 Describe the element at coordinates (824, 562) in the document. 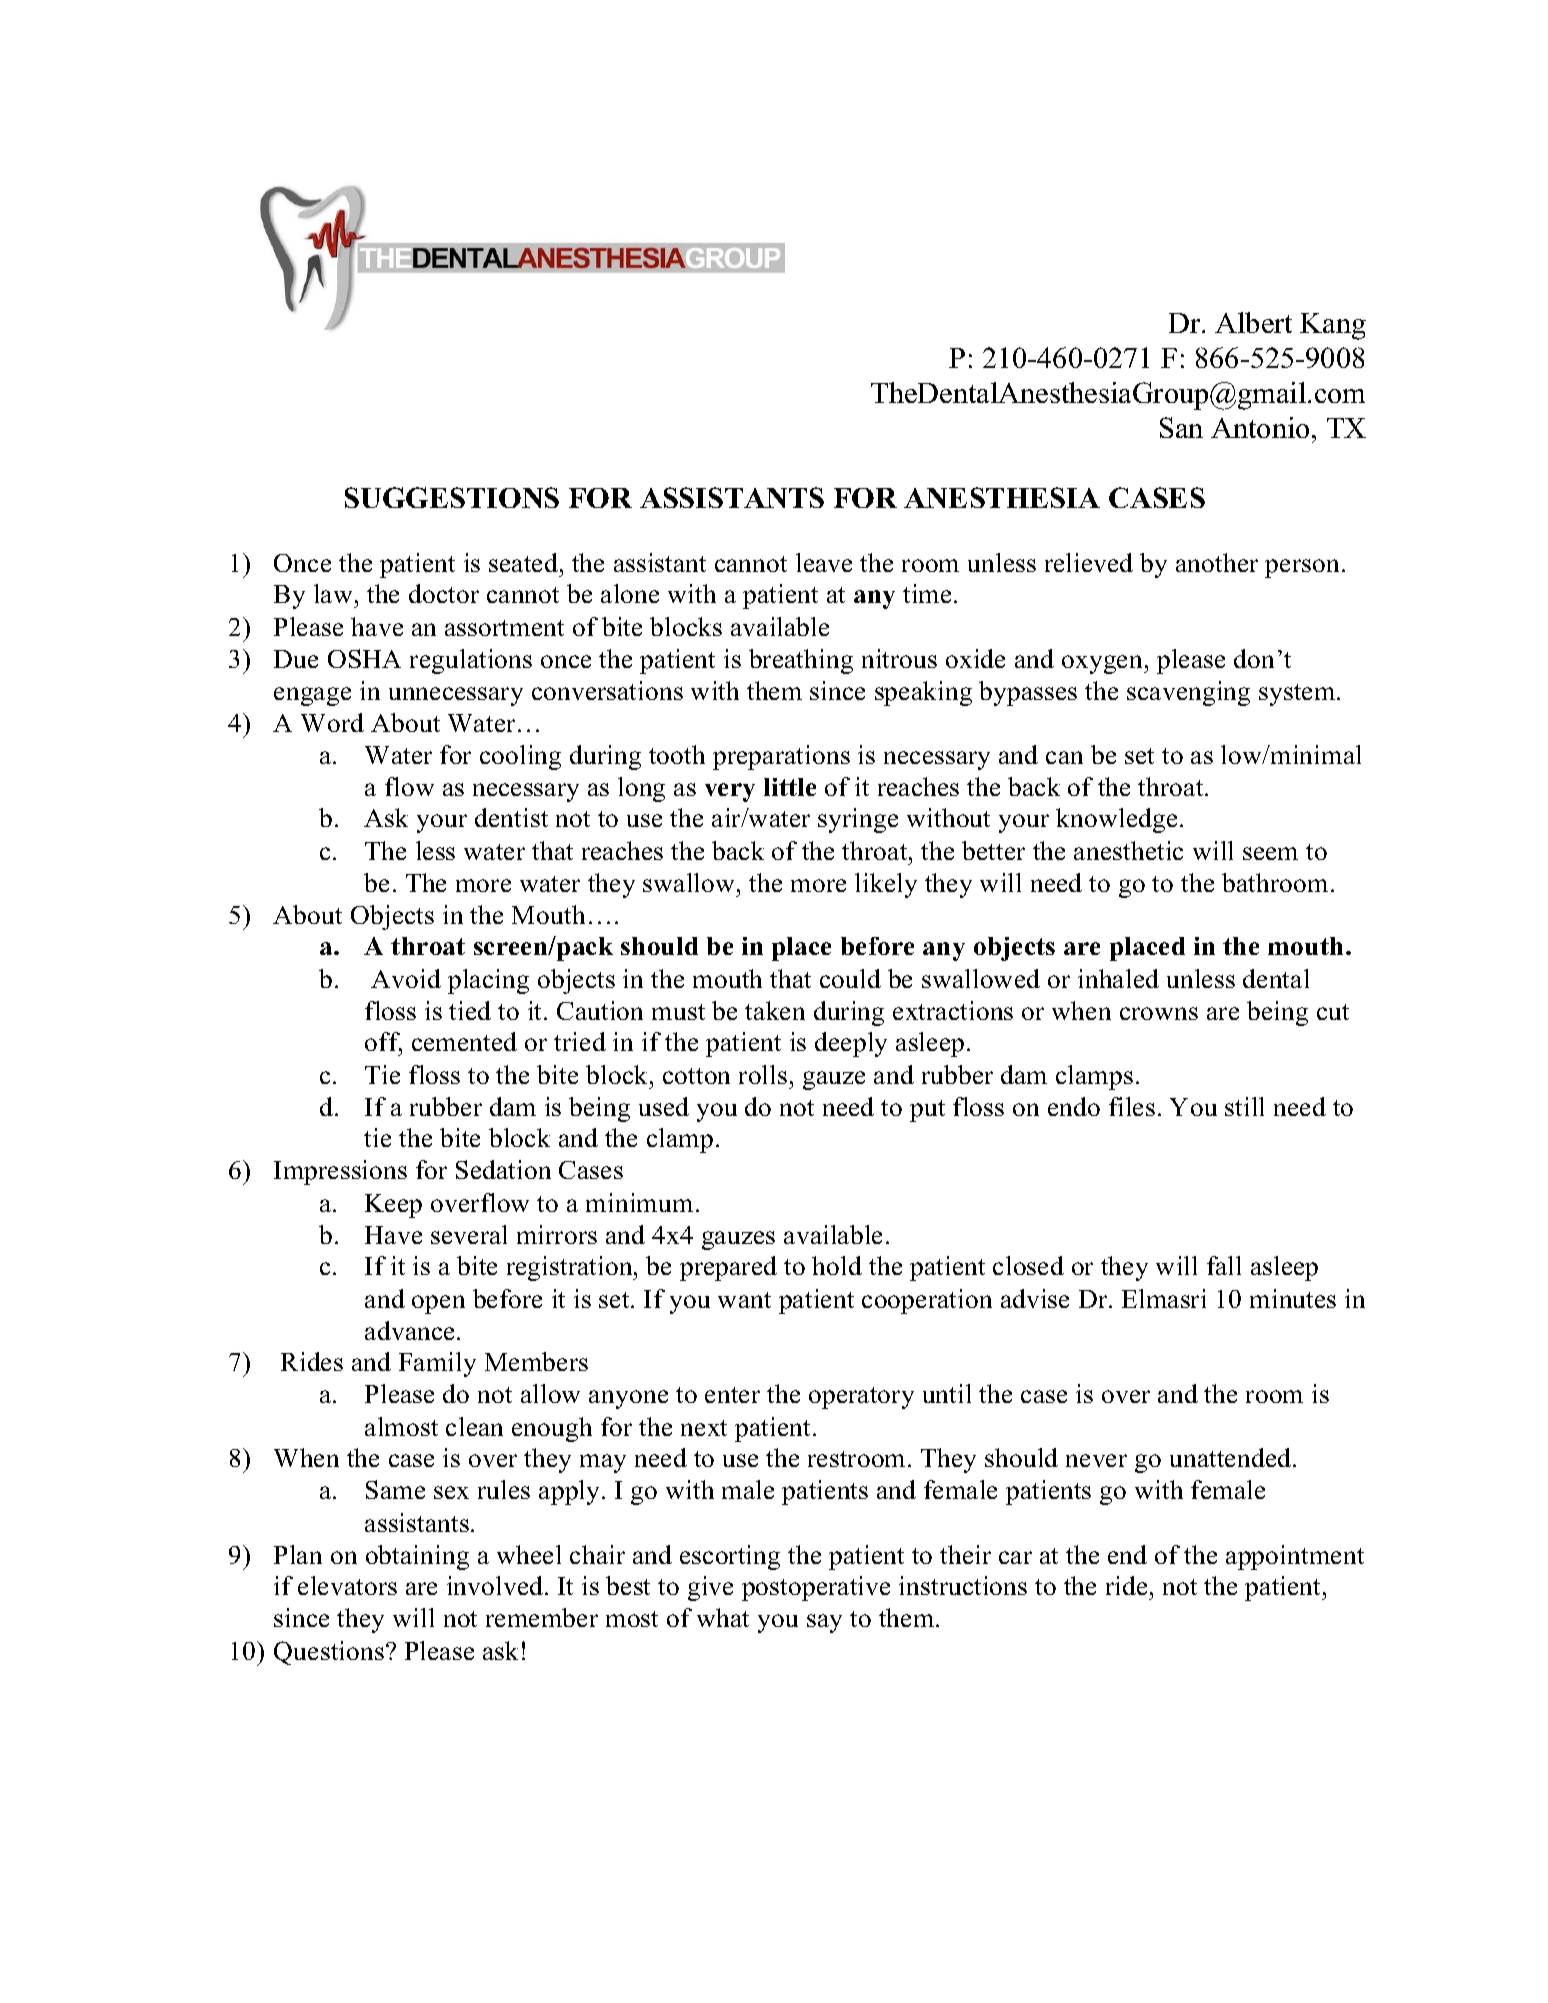

I see `leave` at that location.
